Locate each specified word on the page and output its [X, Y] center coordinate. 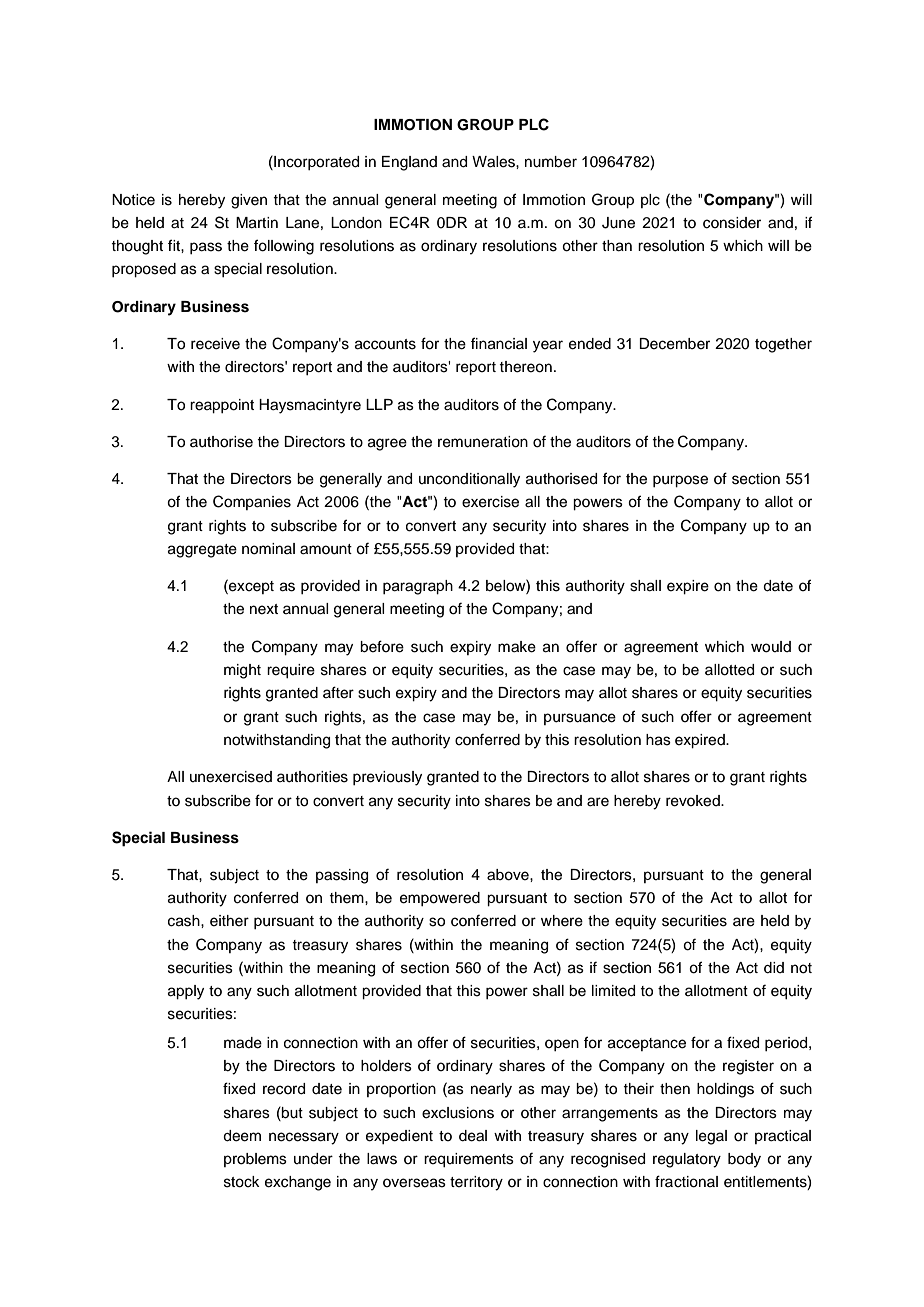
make [517, 647]
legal [711, 1137]
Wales [494, 162]
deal [473, 1136]
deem [242, 1136]
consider [732, 223]
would [771, 647]
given [249, 201]
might [242, 671]
